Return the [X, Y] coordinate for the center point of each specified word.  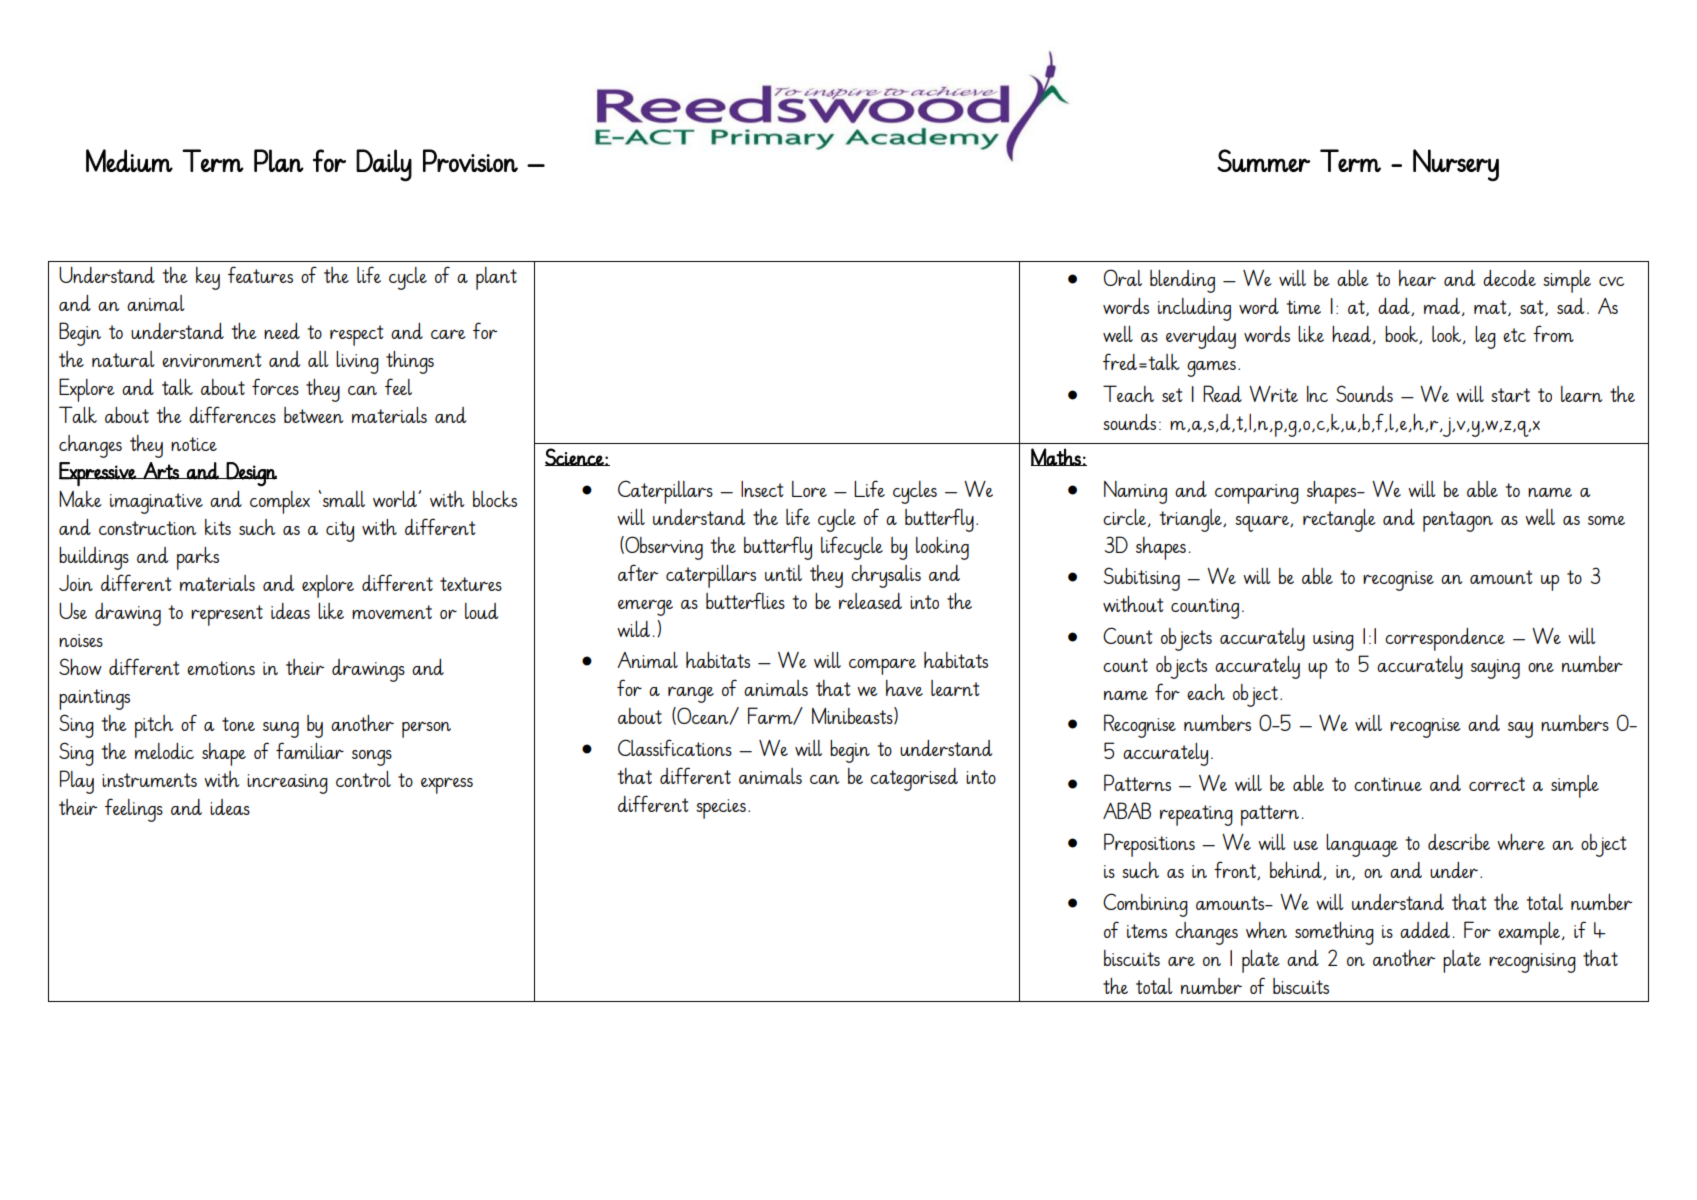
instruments [149, 780]
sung [281, 730]
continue [1388, 784]
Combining [1145, 905]
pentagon [1458, 521]
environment [211, 360]
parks [198, 558]
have [904, 688]
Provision [470, 160]
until [783, 573]
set [1172, 395]
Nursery [1456, 165]
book [1402, 335]
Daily [384, 165]
